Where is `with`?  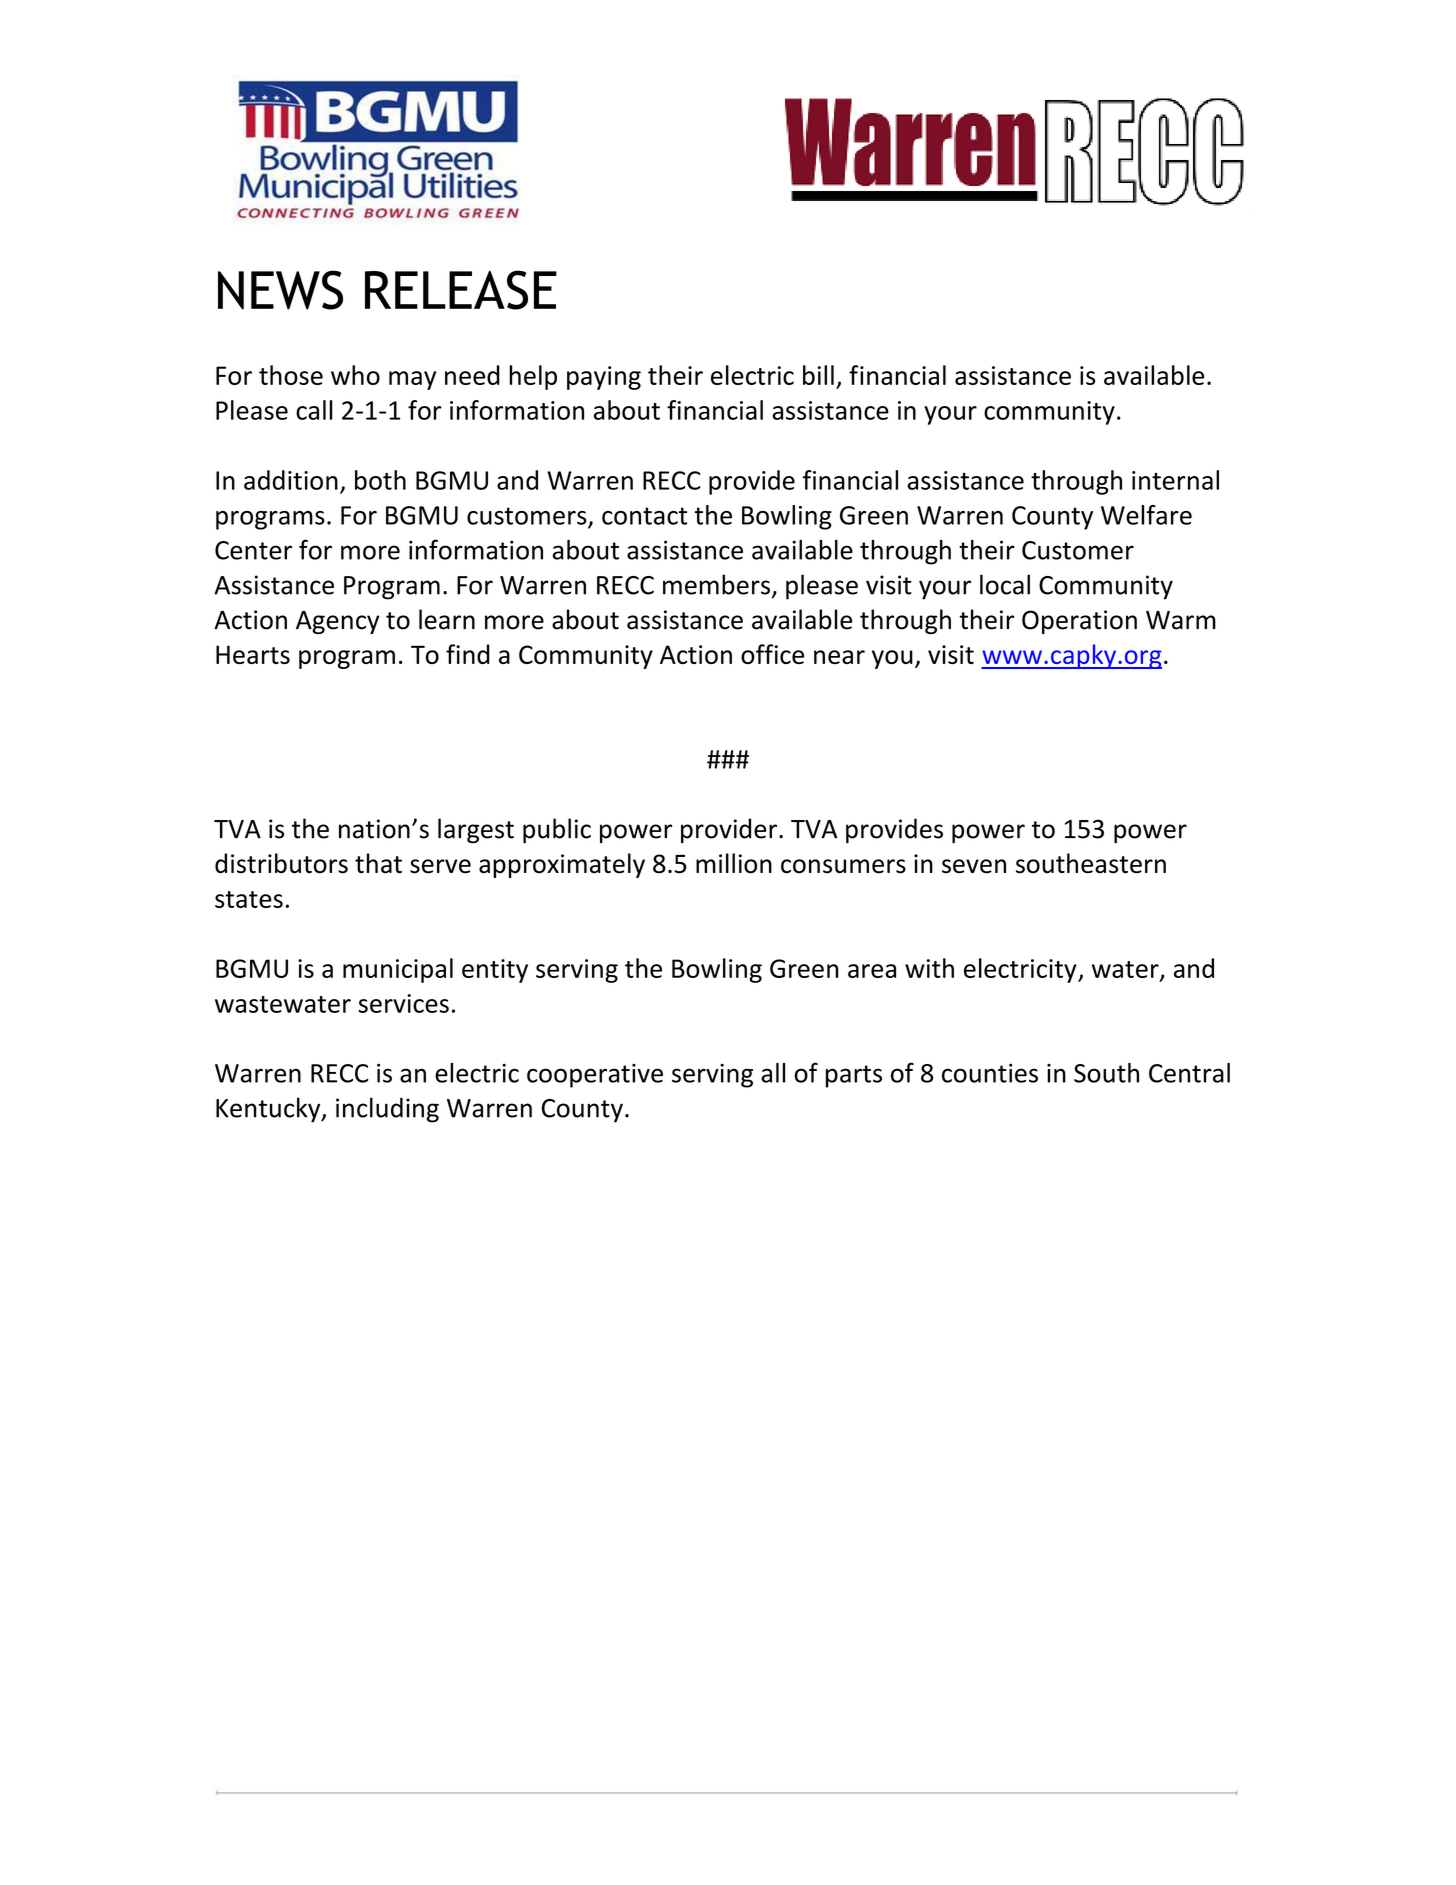
with is located at coordinates (929, 968).
